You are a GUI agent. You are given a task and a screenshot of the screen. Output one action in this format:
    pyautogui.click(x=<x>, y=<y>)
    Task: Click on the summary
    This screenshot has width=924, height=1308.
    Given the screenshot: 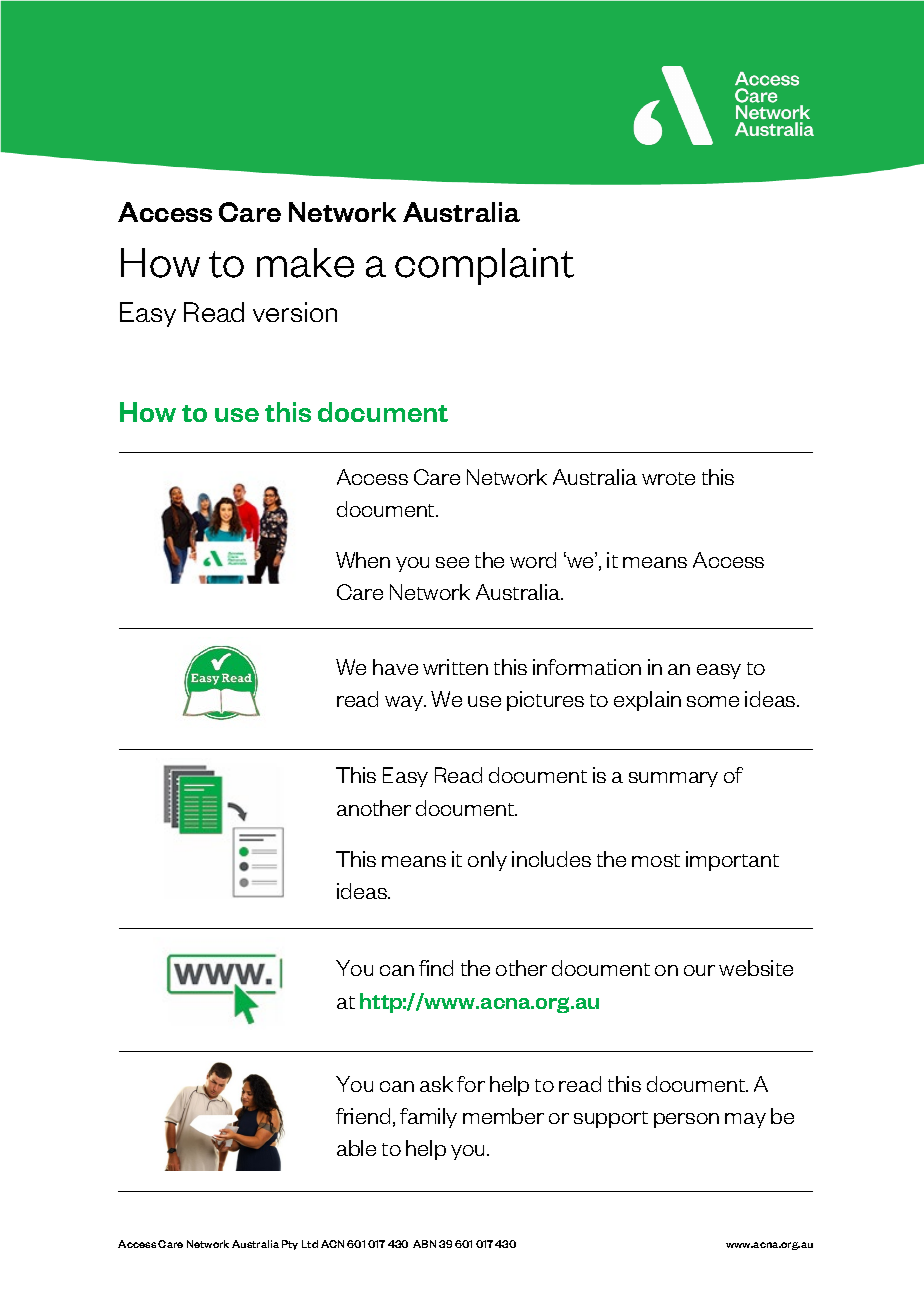 What is the action you would take?
    pyautogui.click(x=673, y=779)
